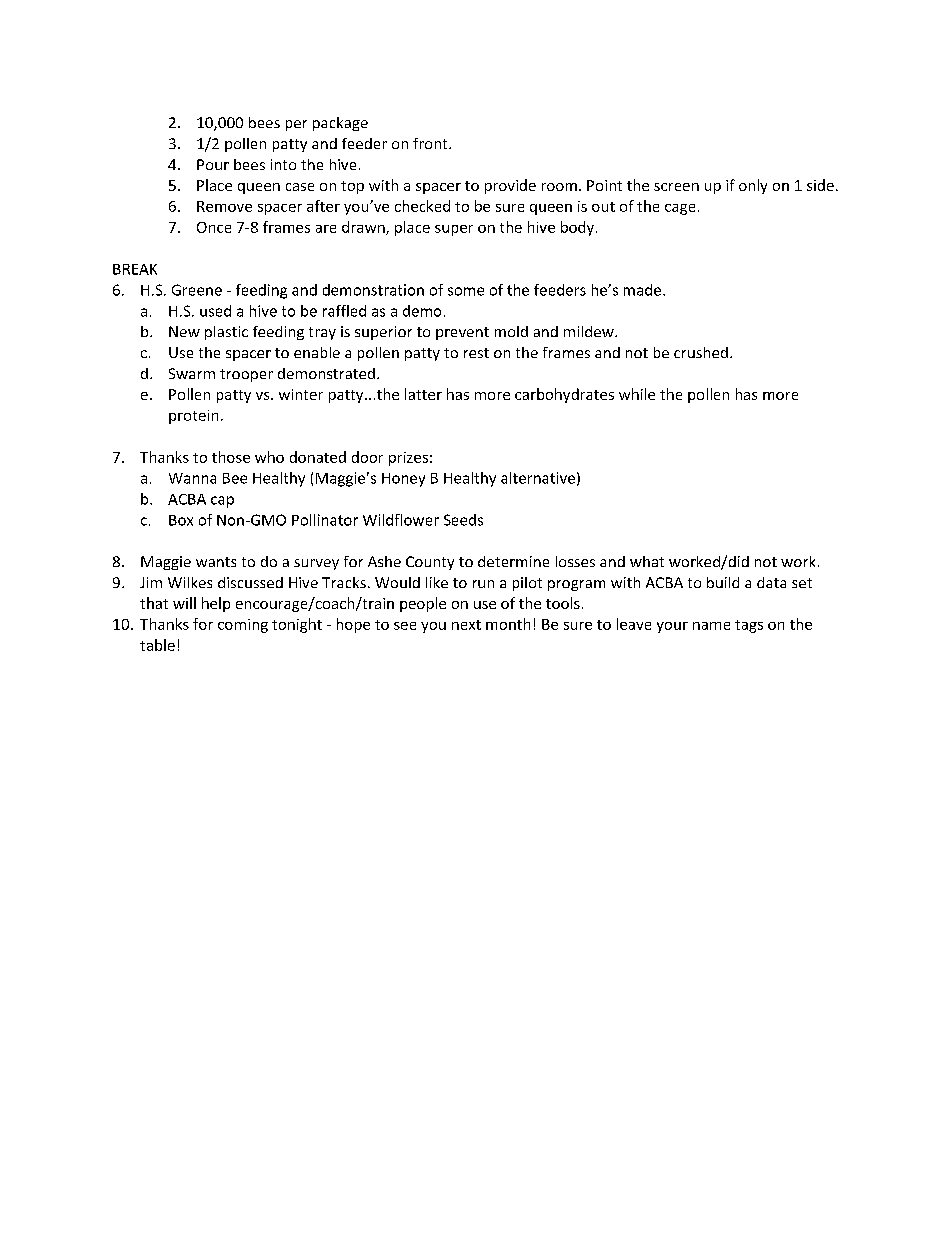 This page has width=952, height=1233. Describe the element at coordinates (197, 290) in the page. I see `Greene` at that location.
